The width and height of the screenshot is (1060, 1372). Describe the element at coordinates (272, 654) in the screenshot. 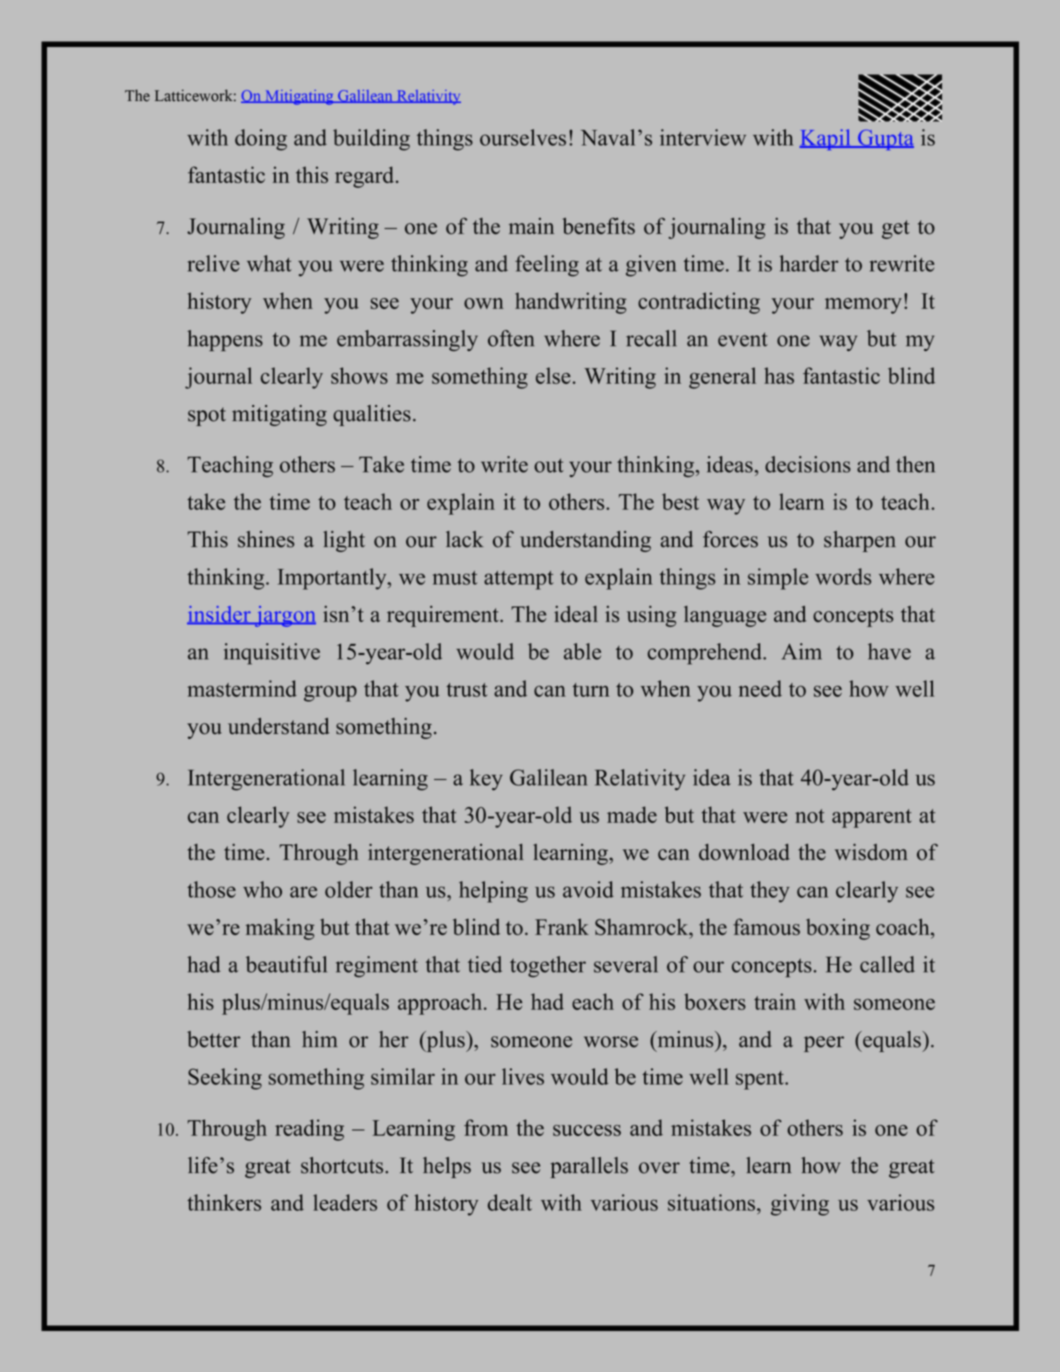

I see `inquisitive` at that location.
